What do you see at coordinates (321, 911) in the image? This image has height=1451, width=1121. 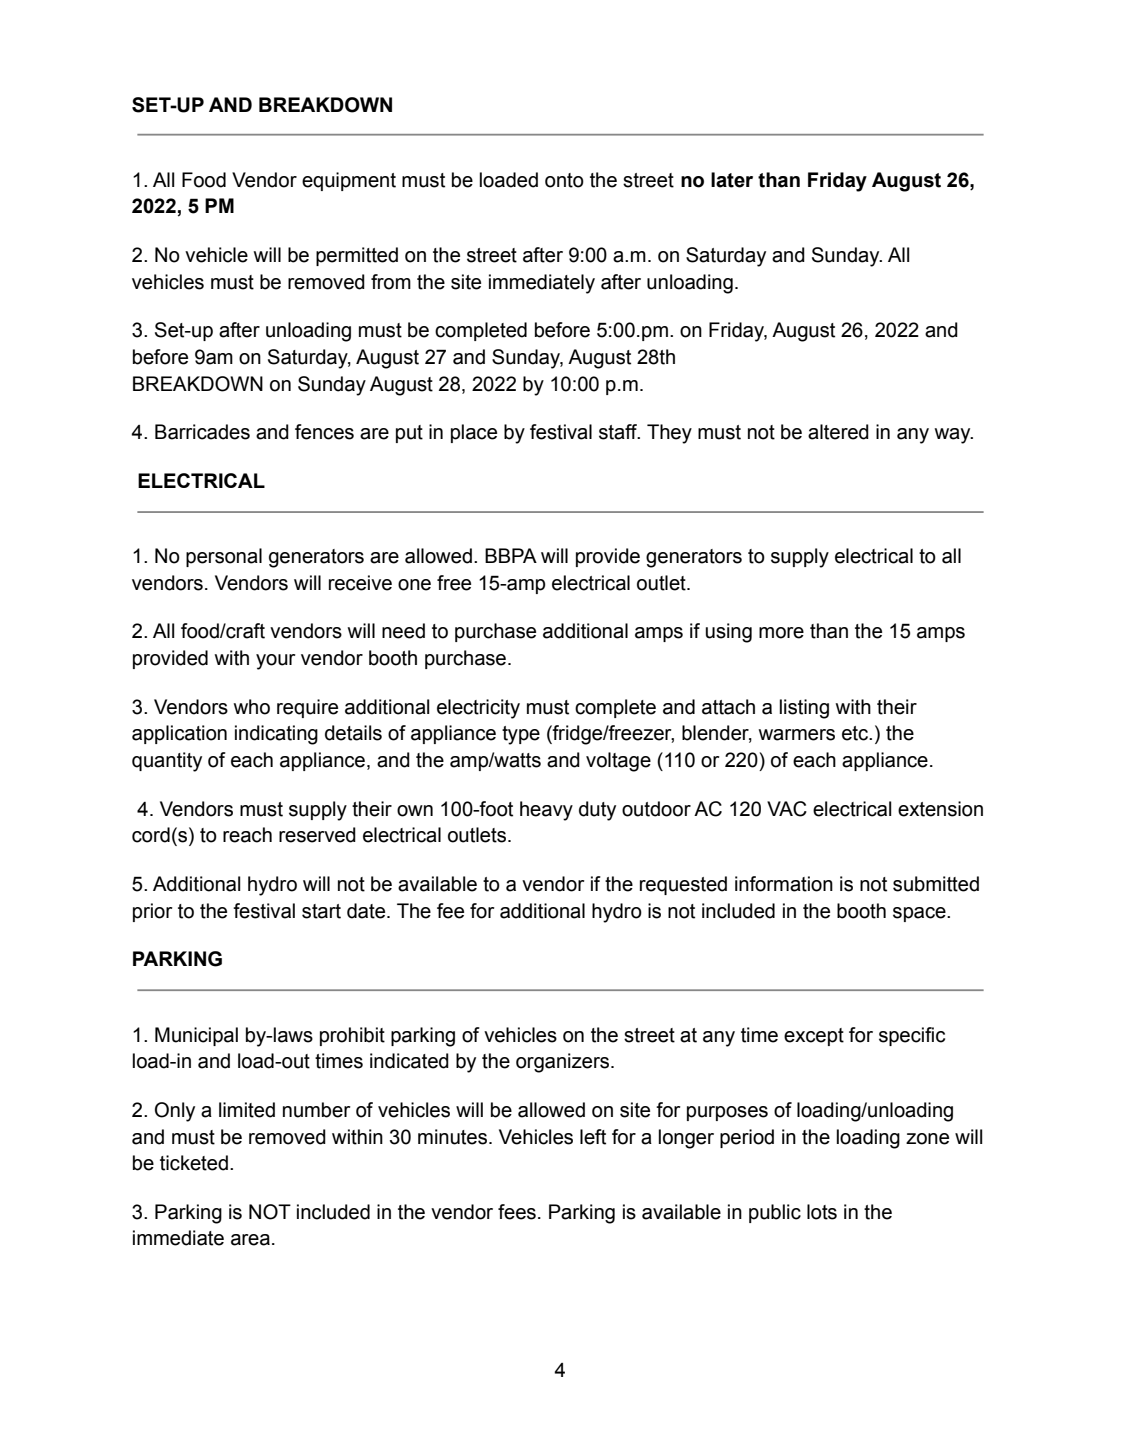 I see `start` at bounding box center [321, 911].
